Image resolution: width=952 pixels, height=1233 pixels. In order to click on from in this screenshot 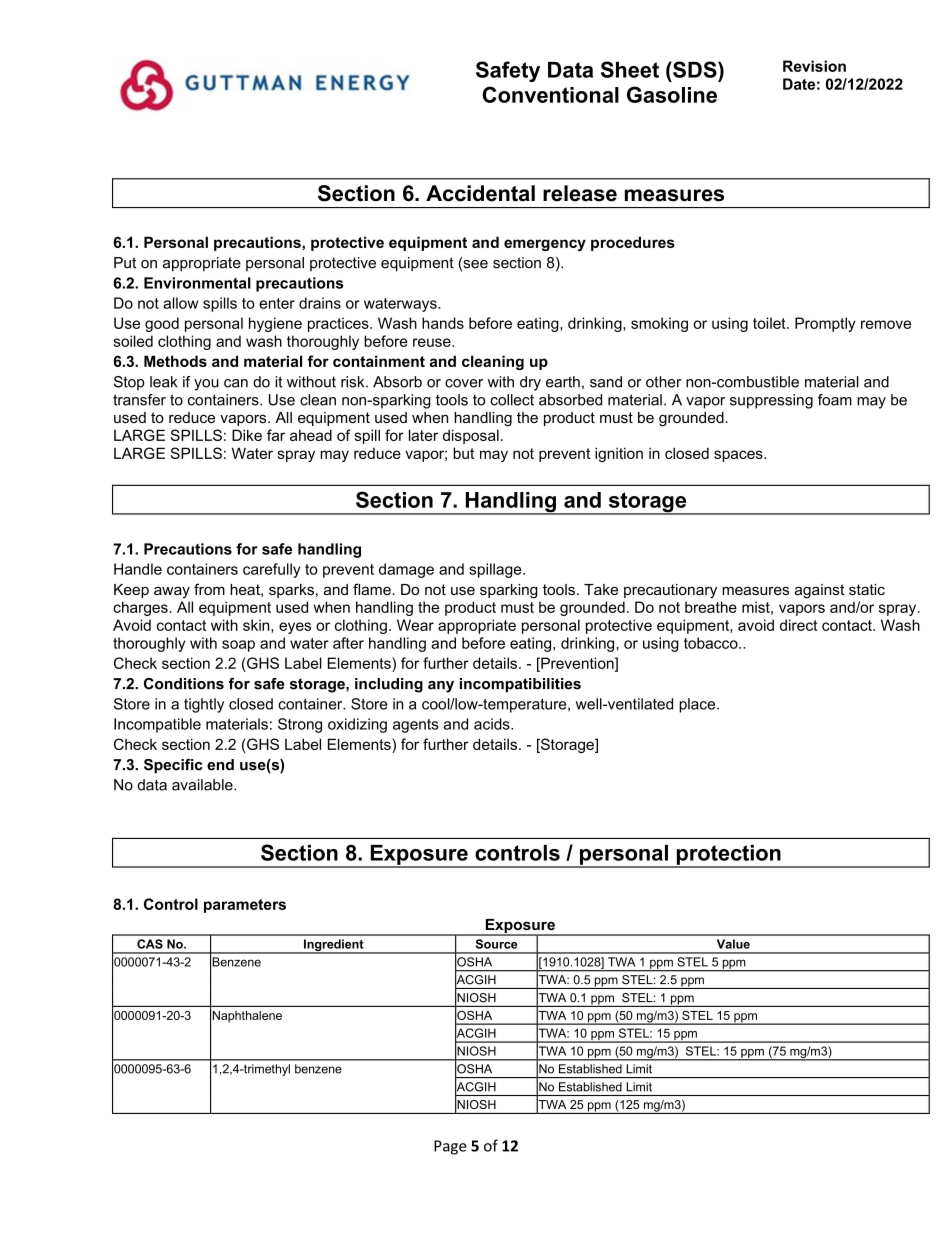, I will do `click(209, 589)`.
